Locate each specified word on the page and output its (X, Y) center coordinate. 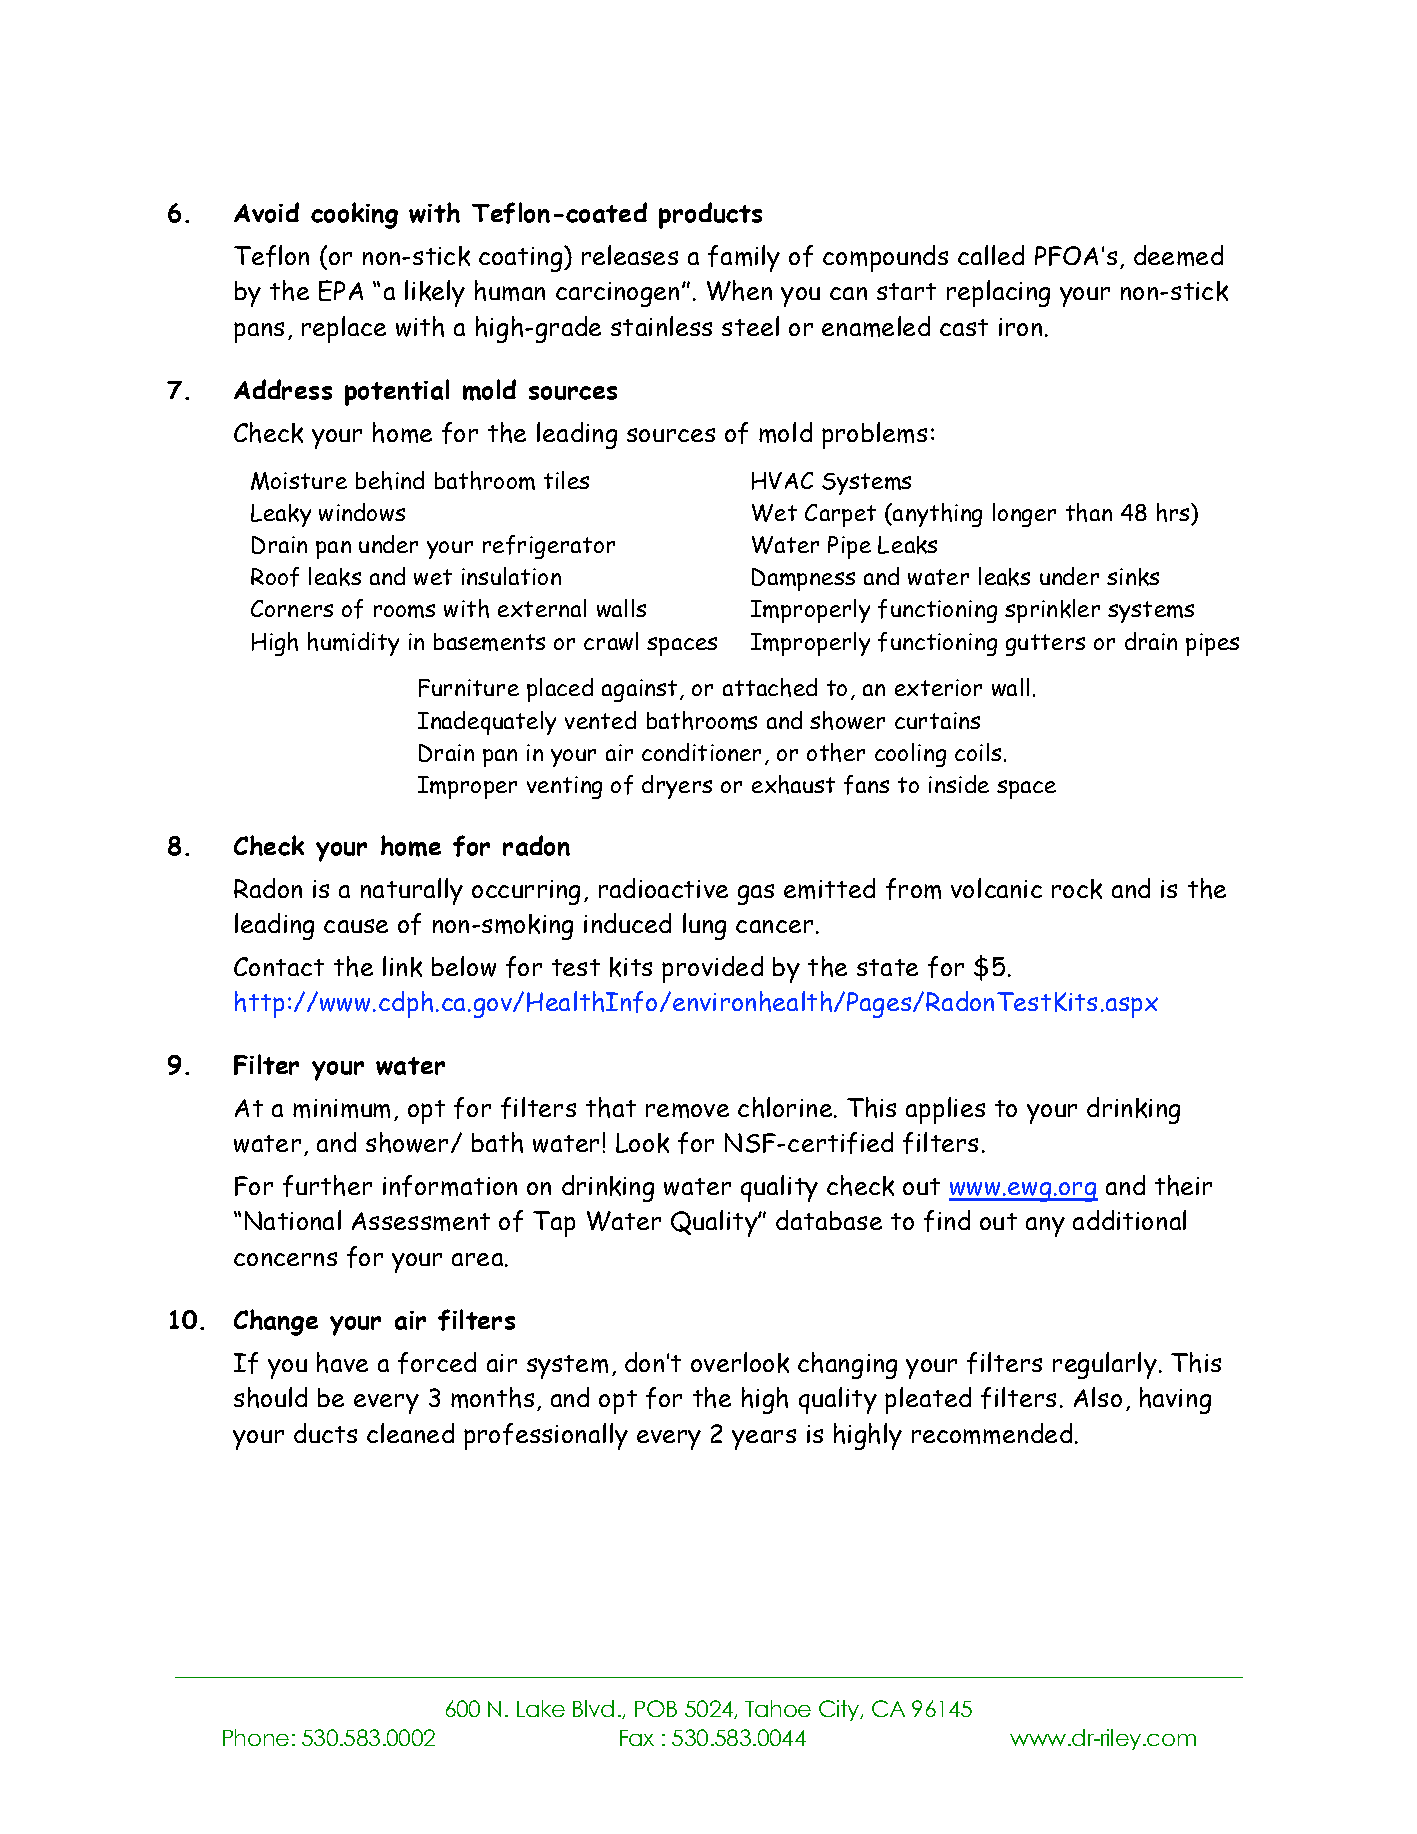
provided (712, 969)
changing (847, 1365)
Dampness (803, 579)
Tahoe (778, 1708)
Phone (256, 1737)
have (342, 1362)
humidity (353, 644)
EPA (341, 290)
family (744, 258)
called (991, 255)
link (402, 966)
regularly (1105, 1365)
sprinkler (1052, 611)
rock (1077, 889)
